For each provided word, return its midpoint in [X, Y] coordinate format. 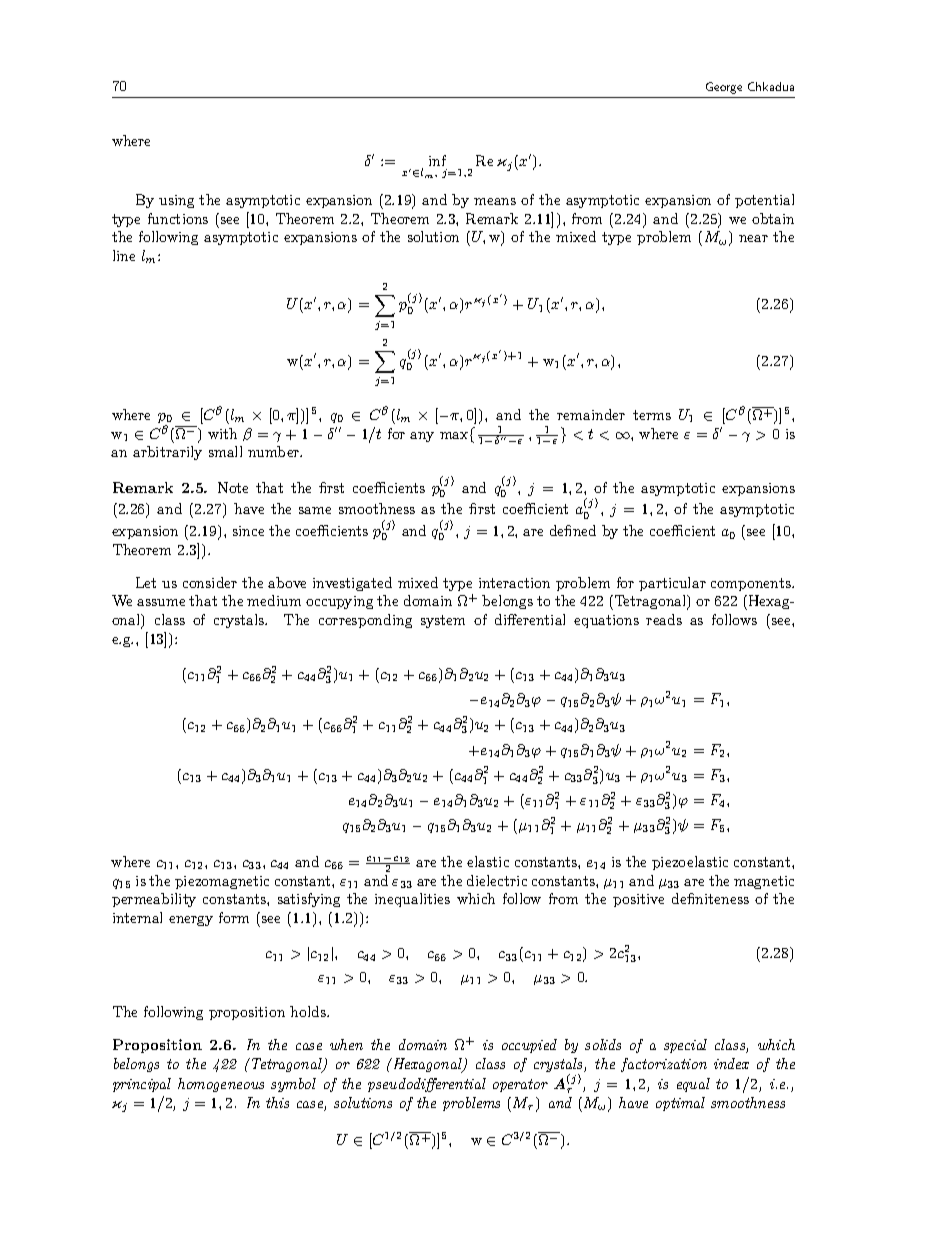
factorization [664, 1065]
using [176, 201]
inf [437, 160]
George [724, 88]
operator [520, 1085]
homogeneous [221, 1085]
